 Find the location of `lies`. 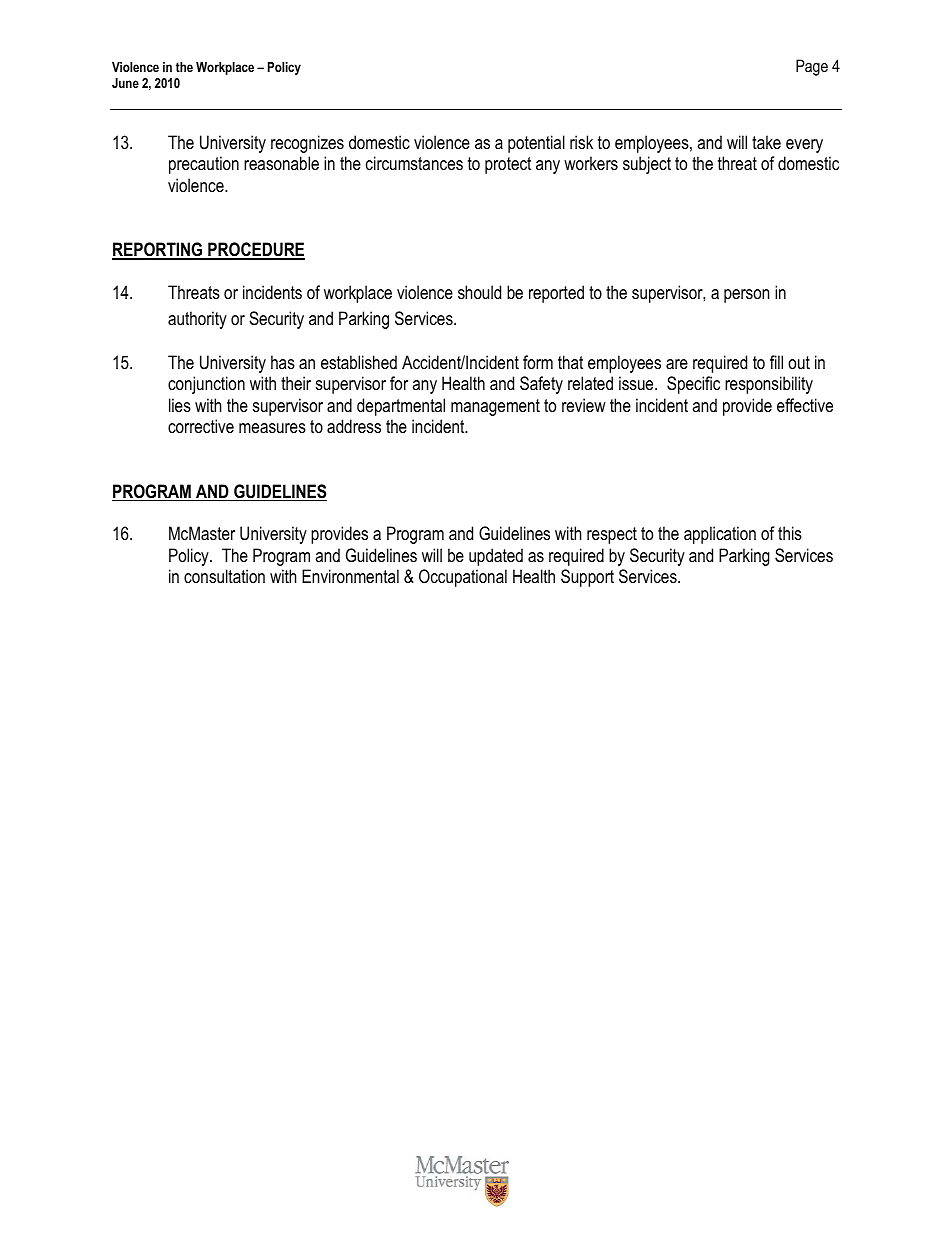

lies is located at coordinates (180, 405).
